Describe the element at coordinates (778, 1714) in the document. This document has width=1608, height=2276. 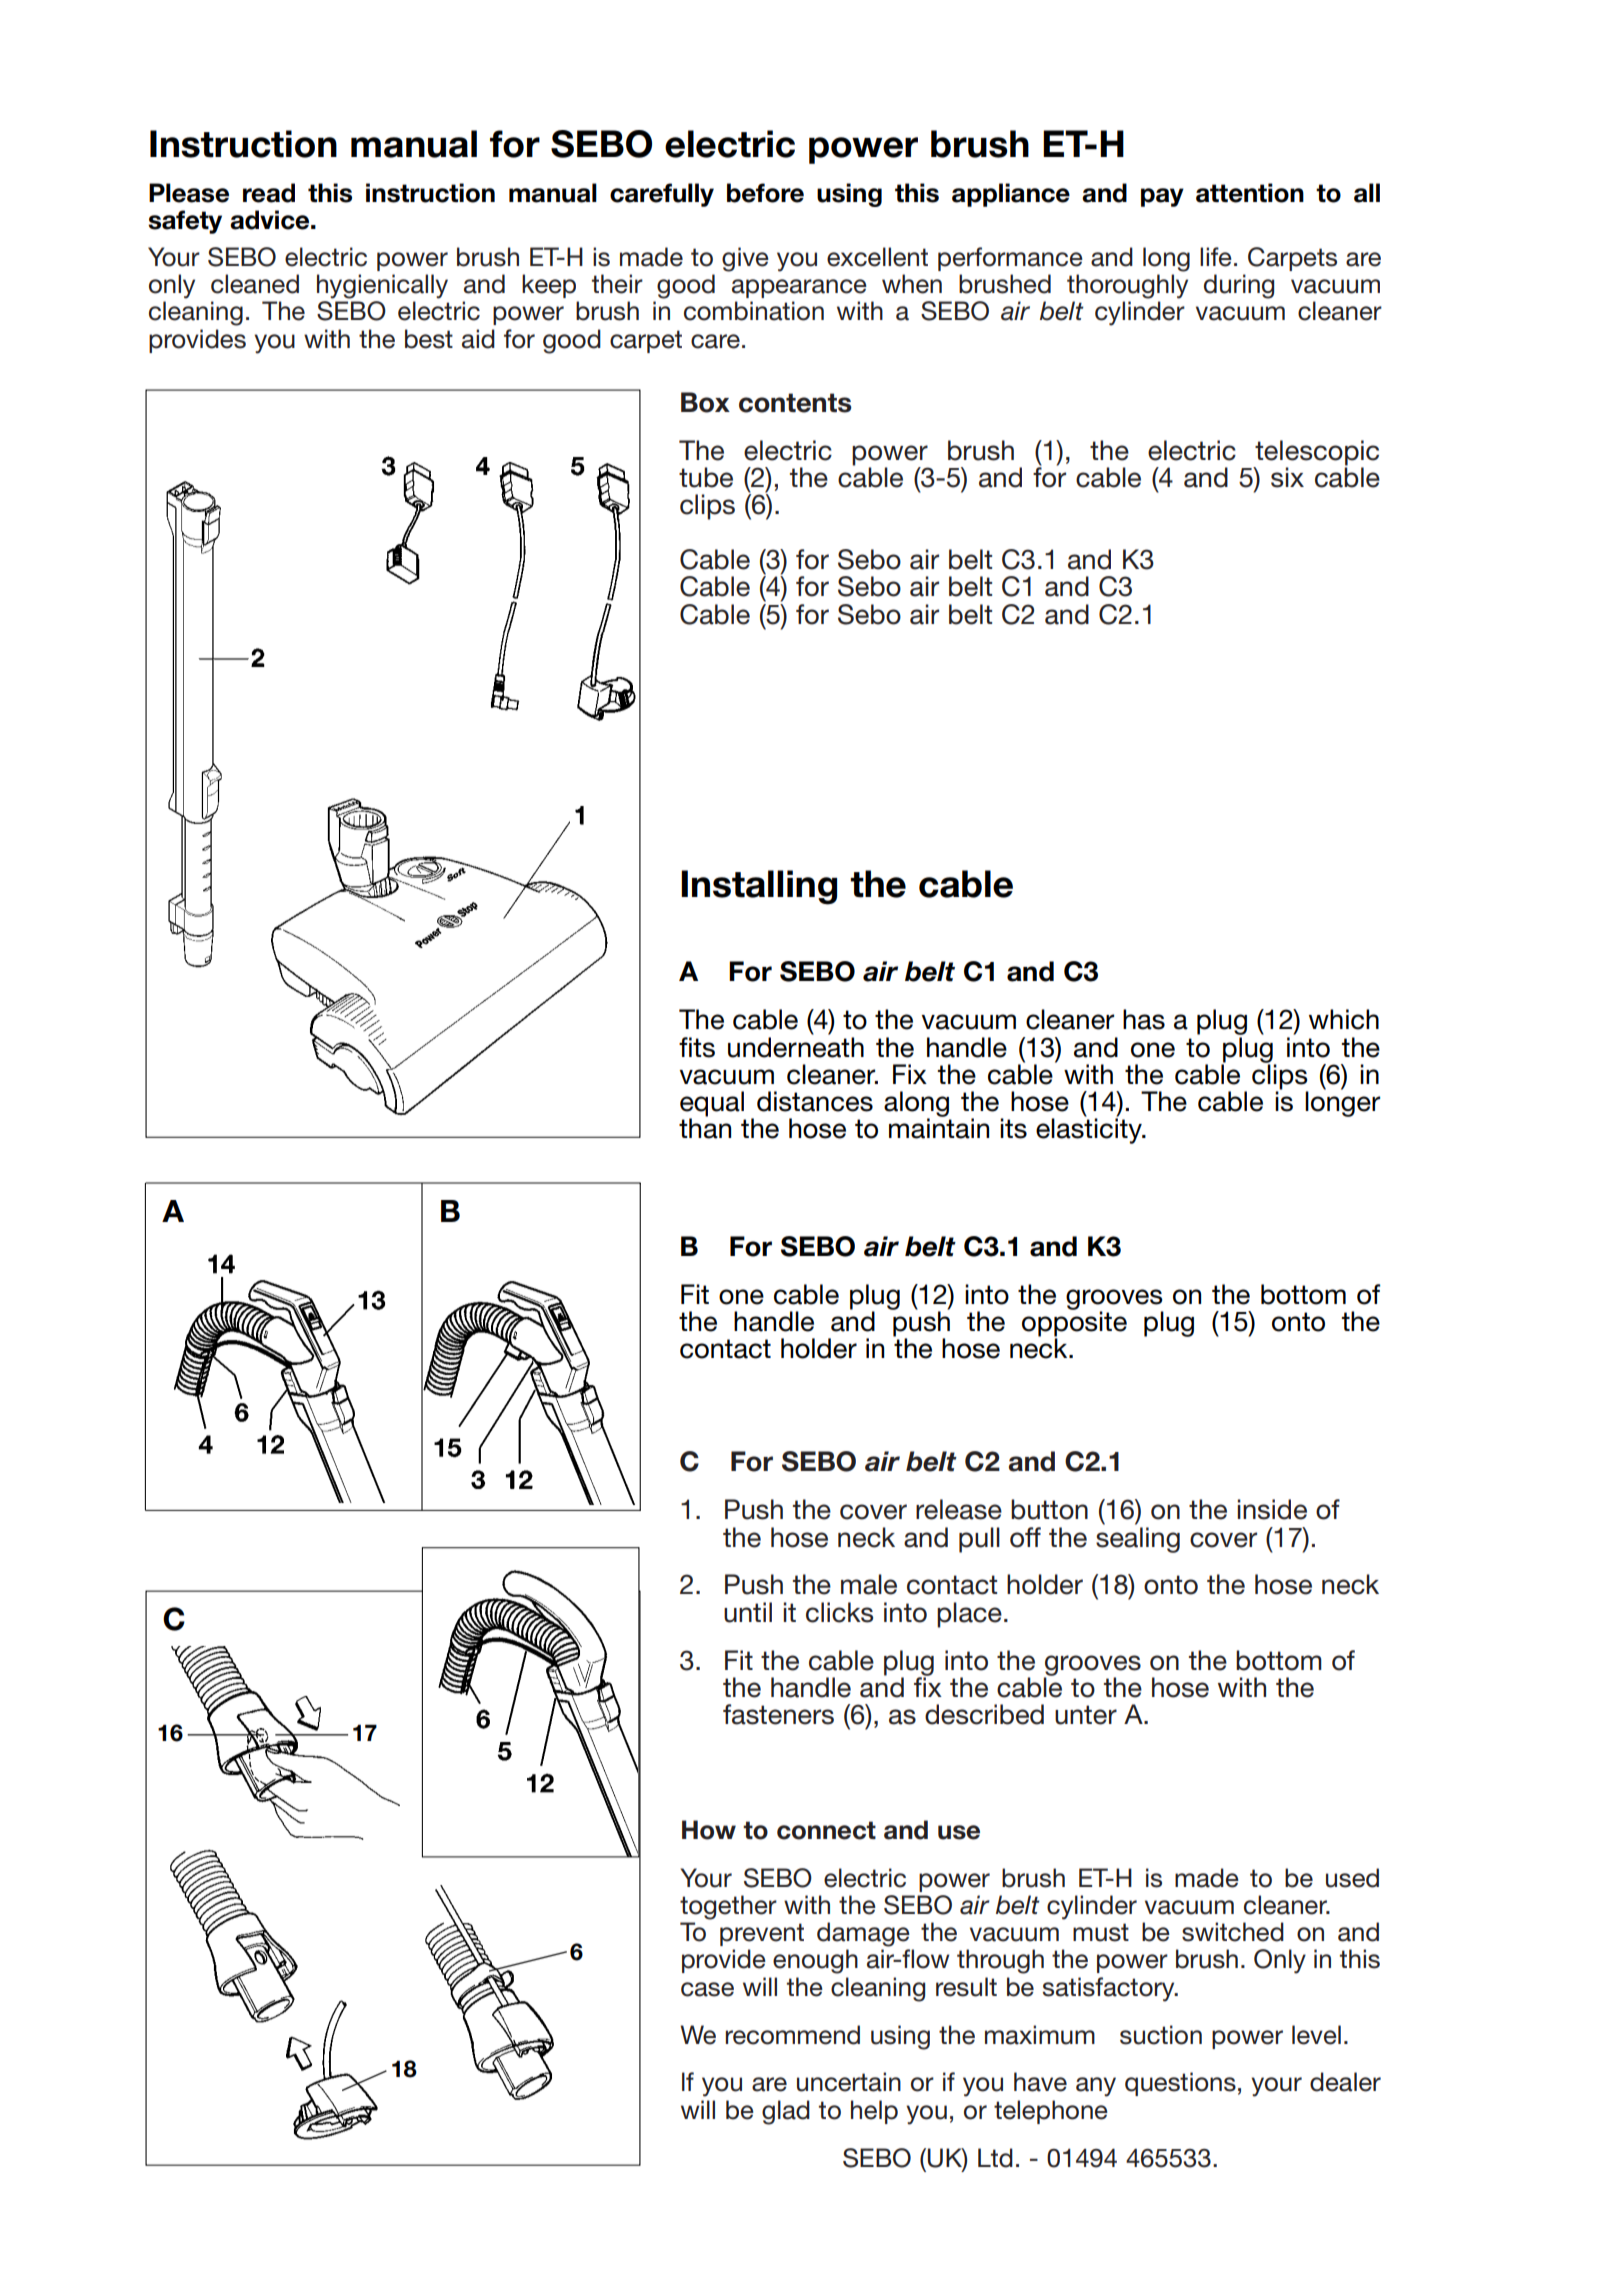
I see `fasteners` at that location.
